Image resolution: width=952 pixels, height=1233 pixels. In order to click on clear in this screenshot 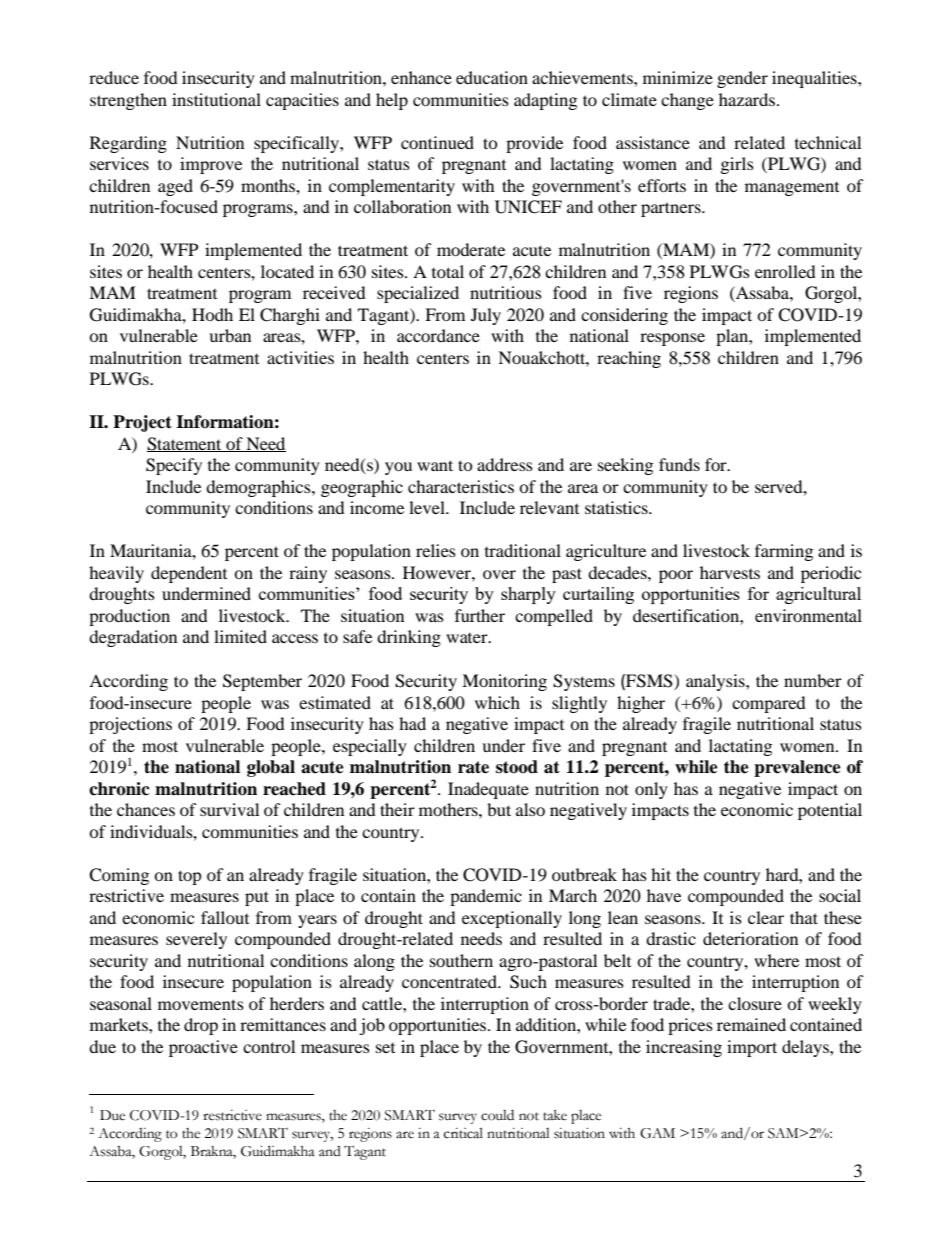, I will do `click(766, 917)`.
